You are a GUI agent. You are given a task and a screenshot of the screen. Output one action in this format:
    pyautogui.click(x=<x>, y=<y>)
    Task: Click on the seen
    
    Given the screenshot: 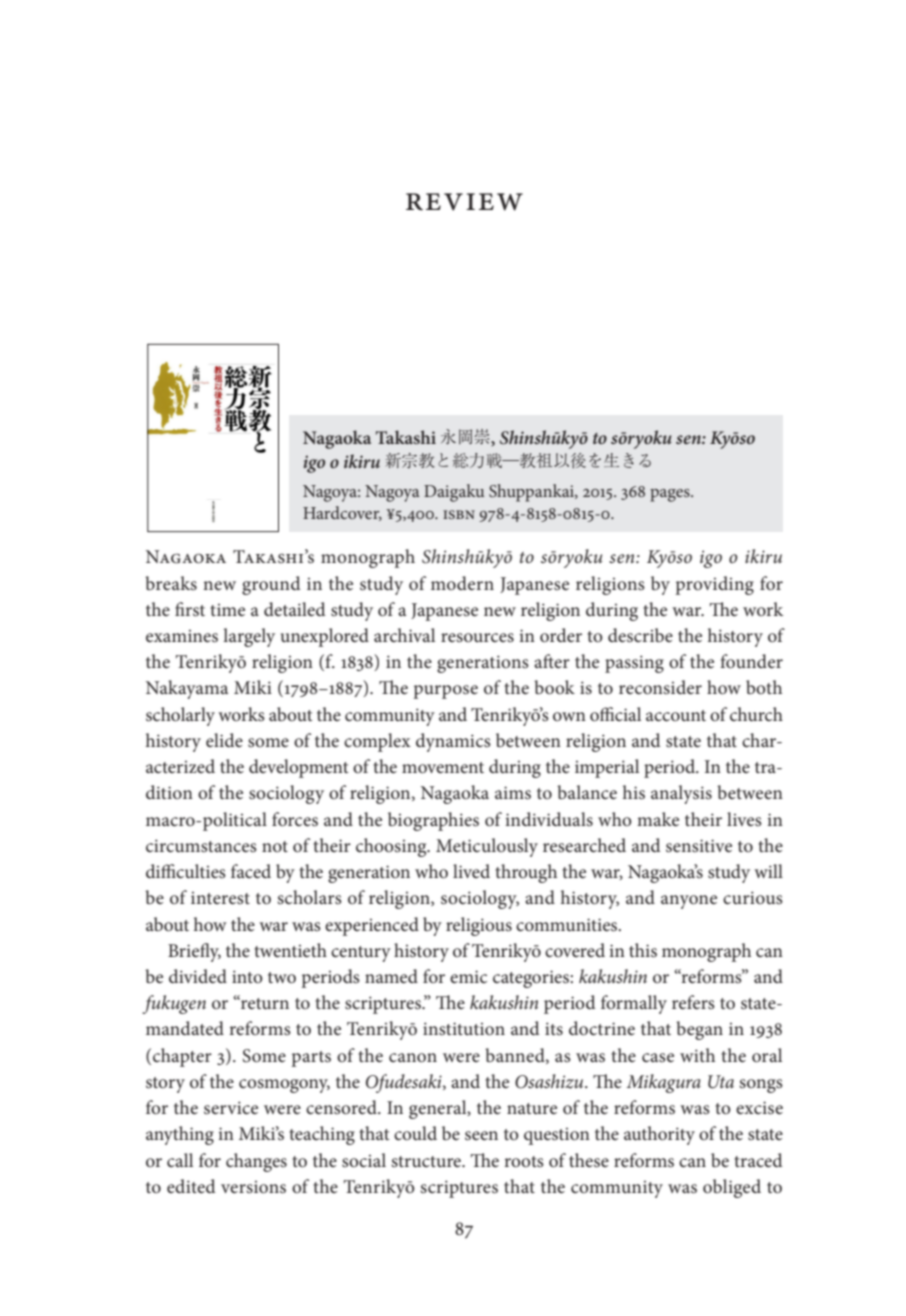 What is the action you would take?
    pyautogui.click(x=481, y=1136)
